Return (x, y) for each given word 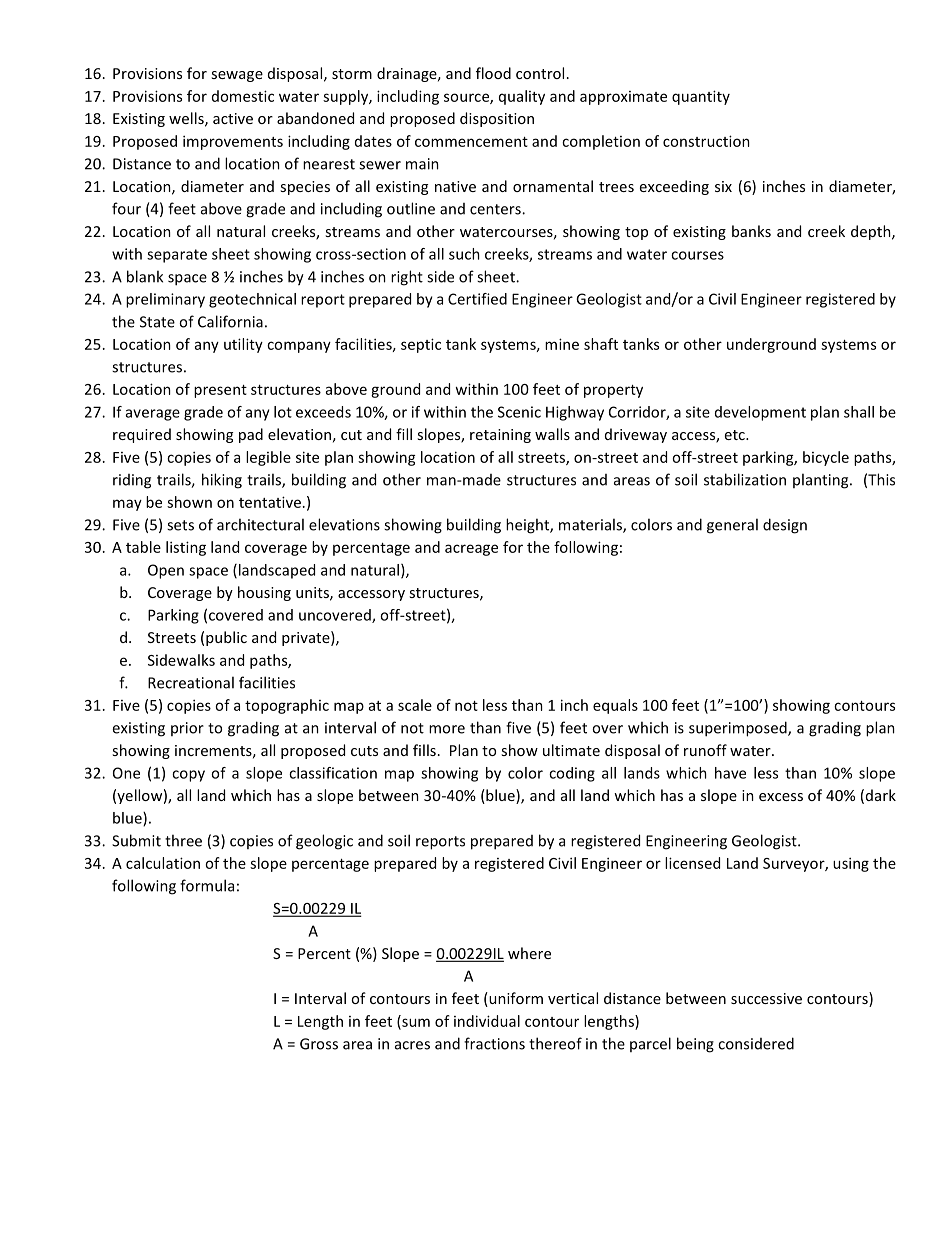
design (785, 526)
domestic (243, 96)
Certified (477, 299)
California (230, 321)
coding (572, 774)
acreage (471, 550)
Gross (319, 1044)
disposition (497, 119)
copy (188, 776)
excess (781, 797)
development (760, 413)
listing (186, 548)
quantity (701, 97)
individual (487, 1021)
